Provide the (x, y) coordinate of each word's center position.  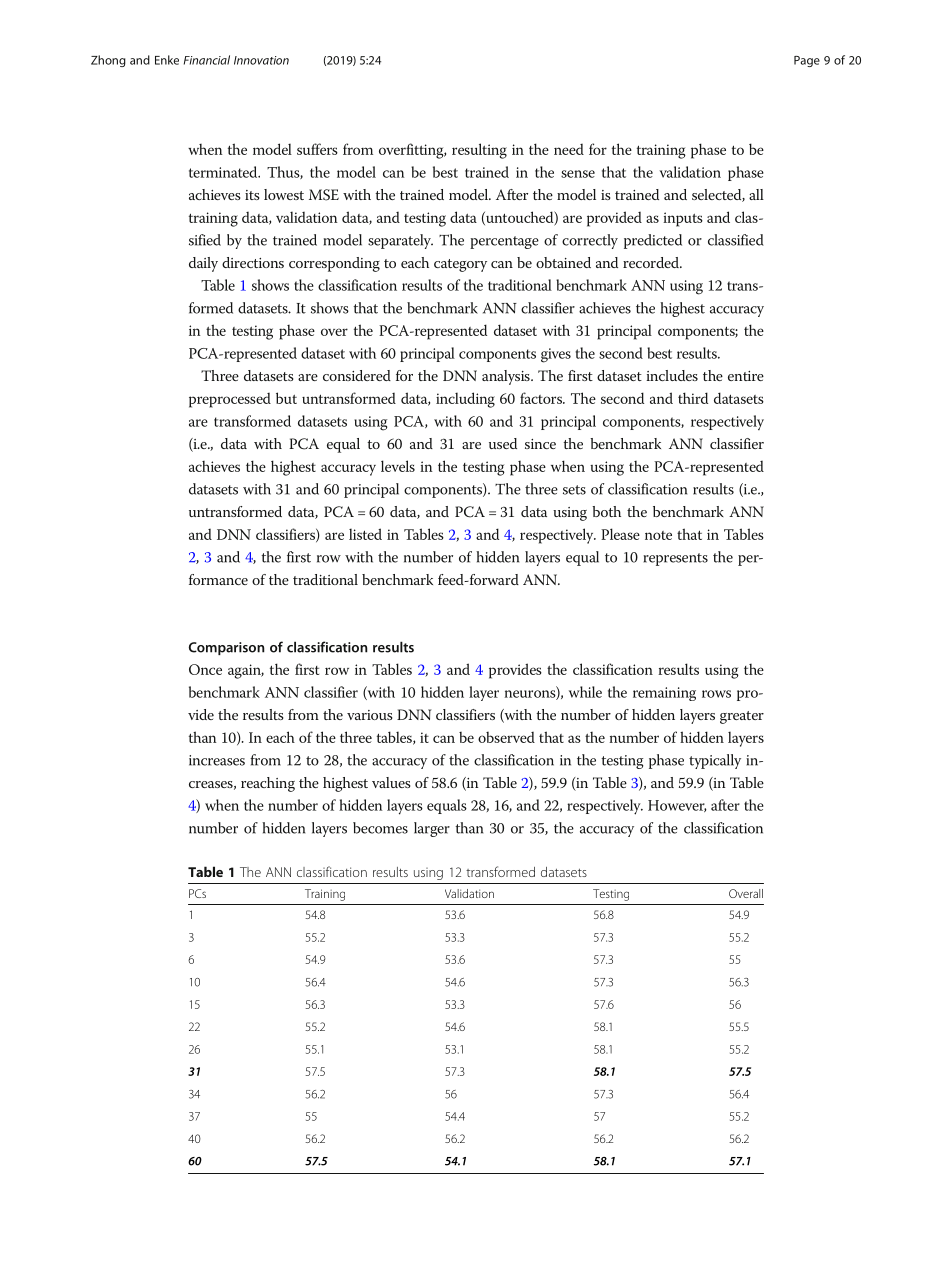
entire (746, 376)
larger (432, 829)
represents (676, 559)
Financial (207, 60)
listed (365, 534)
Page (807, 61)
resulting (479, 151)
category (460, 265)
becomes (380, 828)
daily (203, 264)
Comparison (227, 648)
